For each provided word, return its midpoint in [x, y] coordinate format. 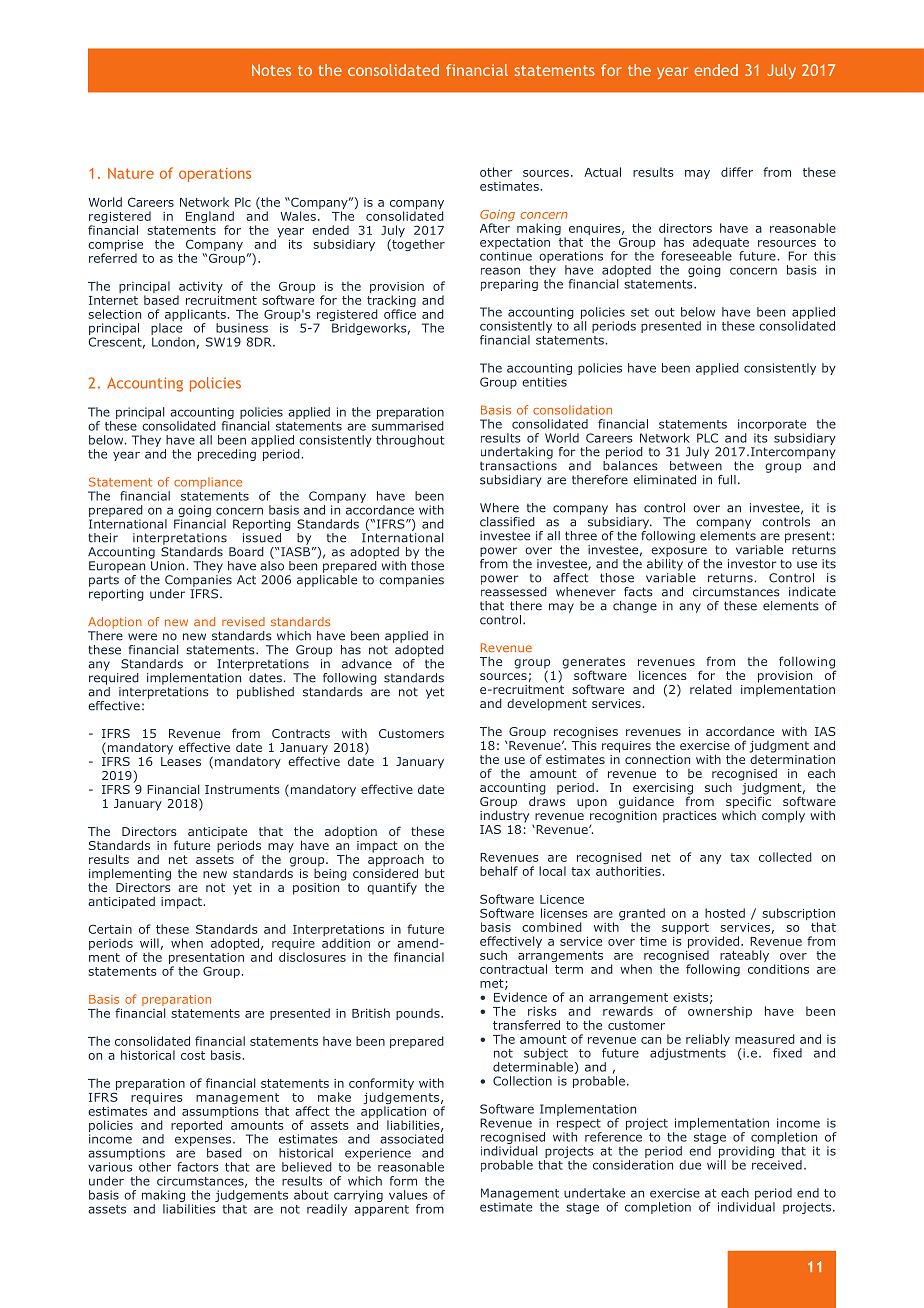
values [408, 1195]
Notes [271, 70]
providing [746, 1152]
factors [198, 1167]
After [495, 228]
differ [737, 172]
